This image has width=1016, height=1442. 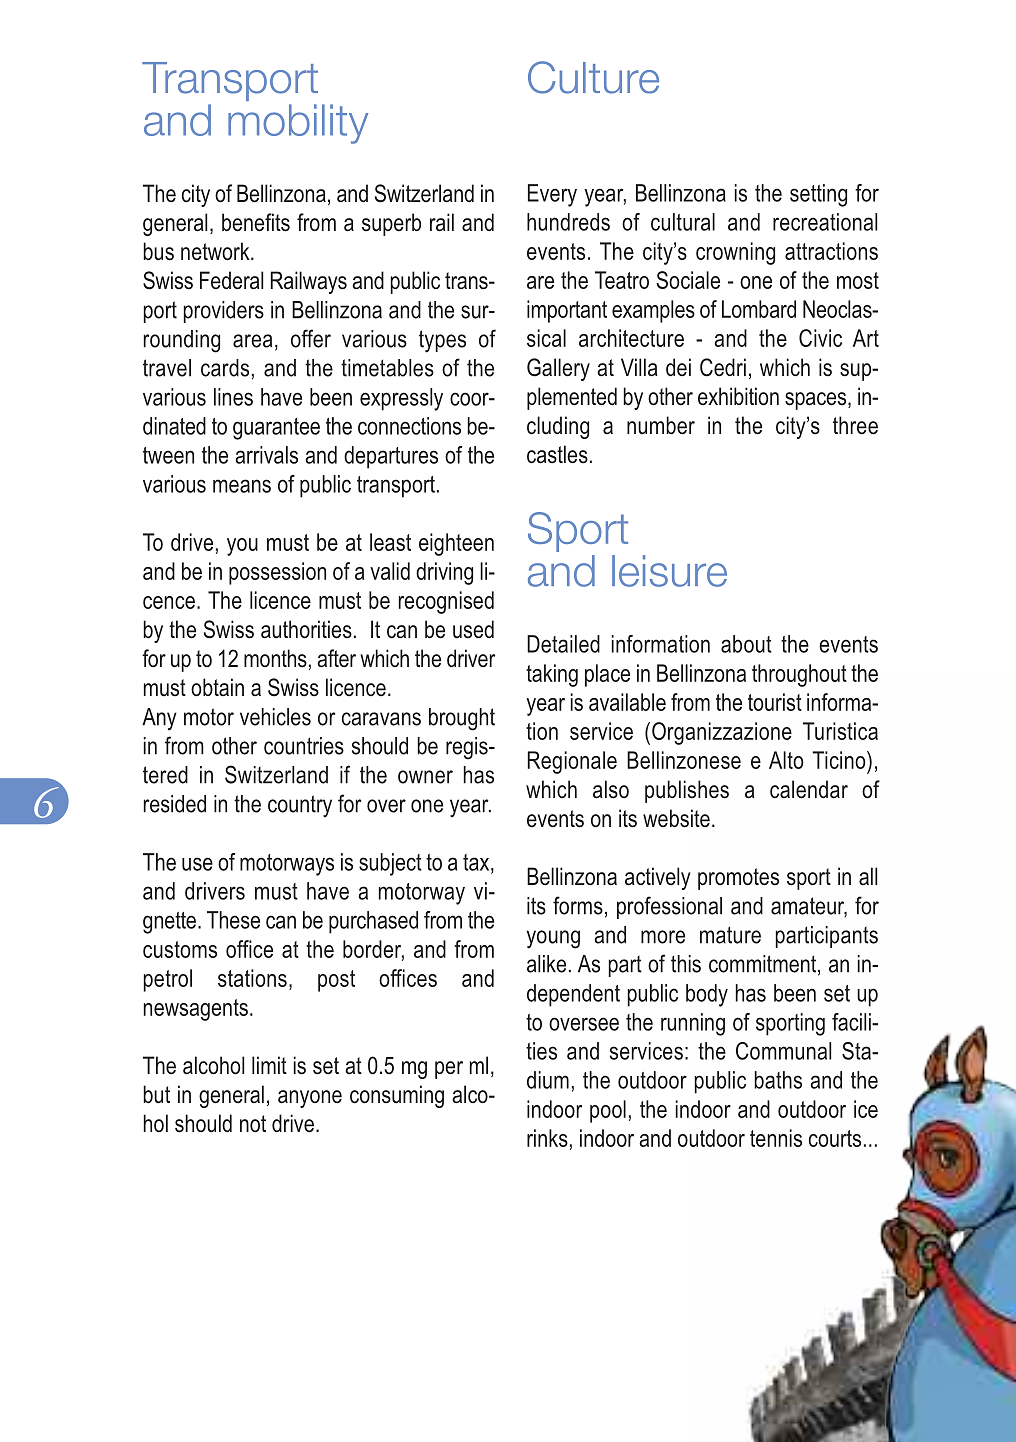 I want to click on mobility, so click(x=298, y=124).
